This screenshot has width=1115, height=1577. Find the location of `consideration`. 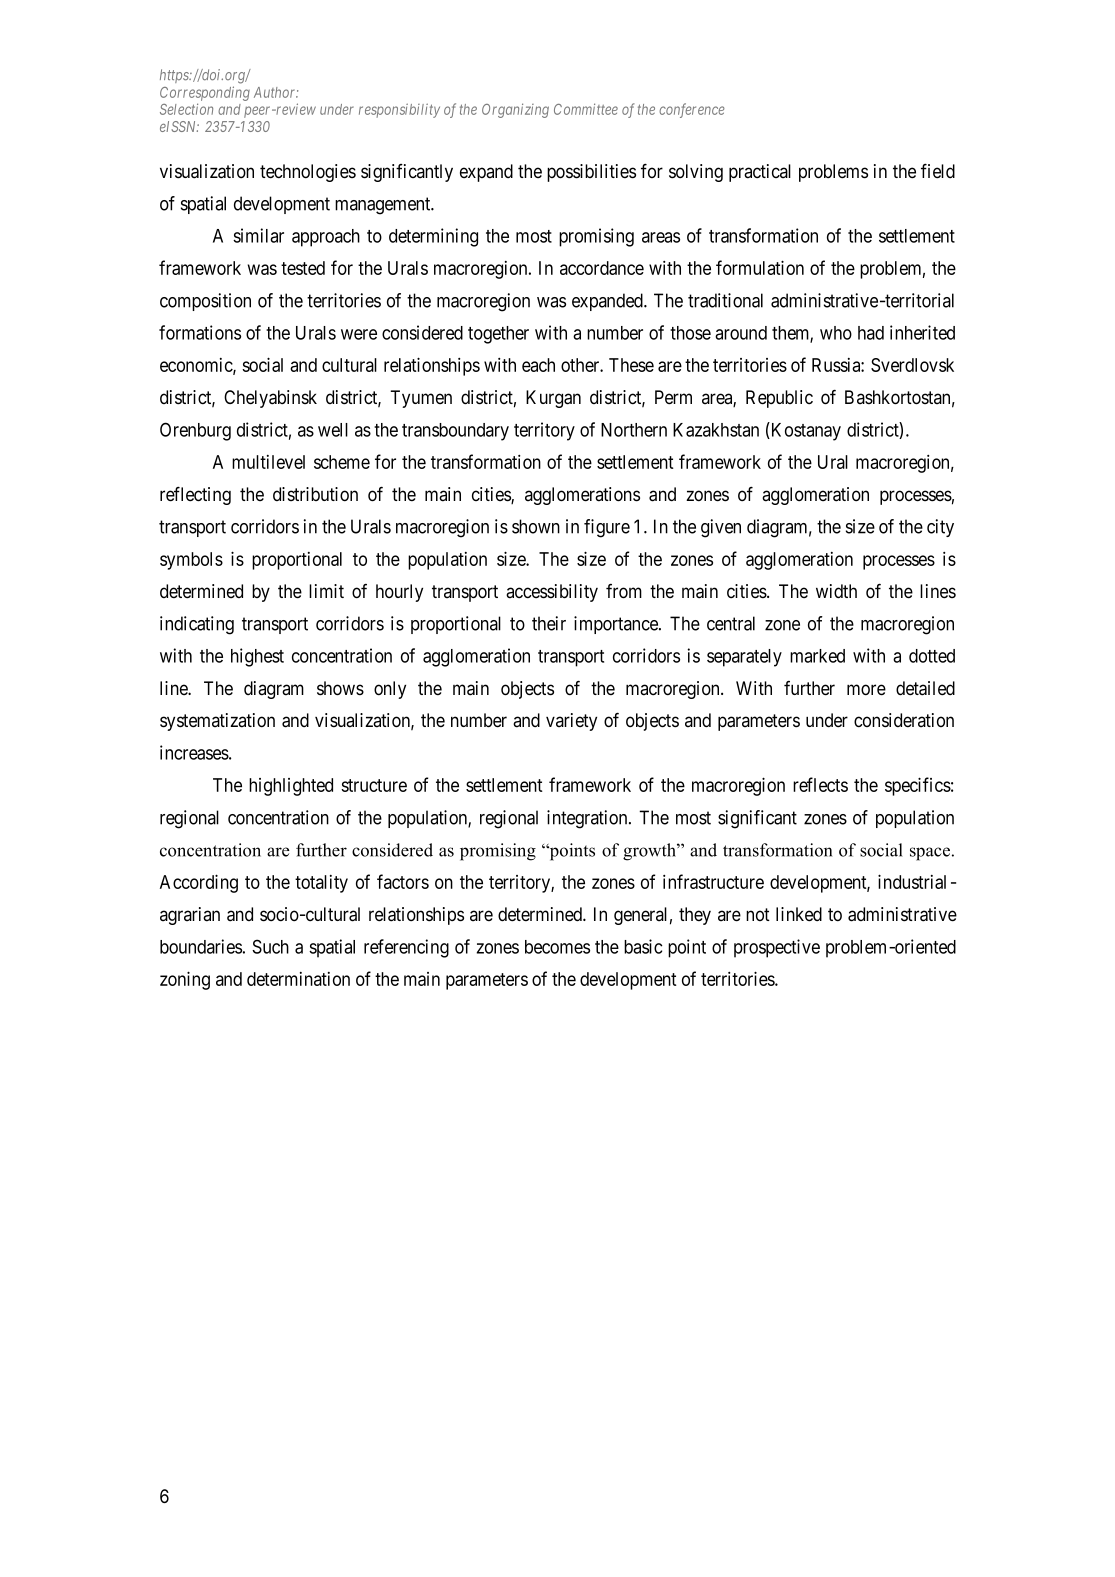

consideration is located at coordinates (904, 720).
